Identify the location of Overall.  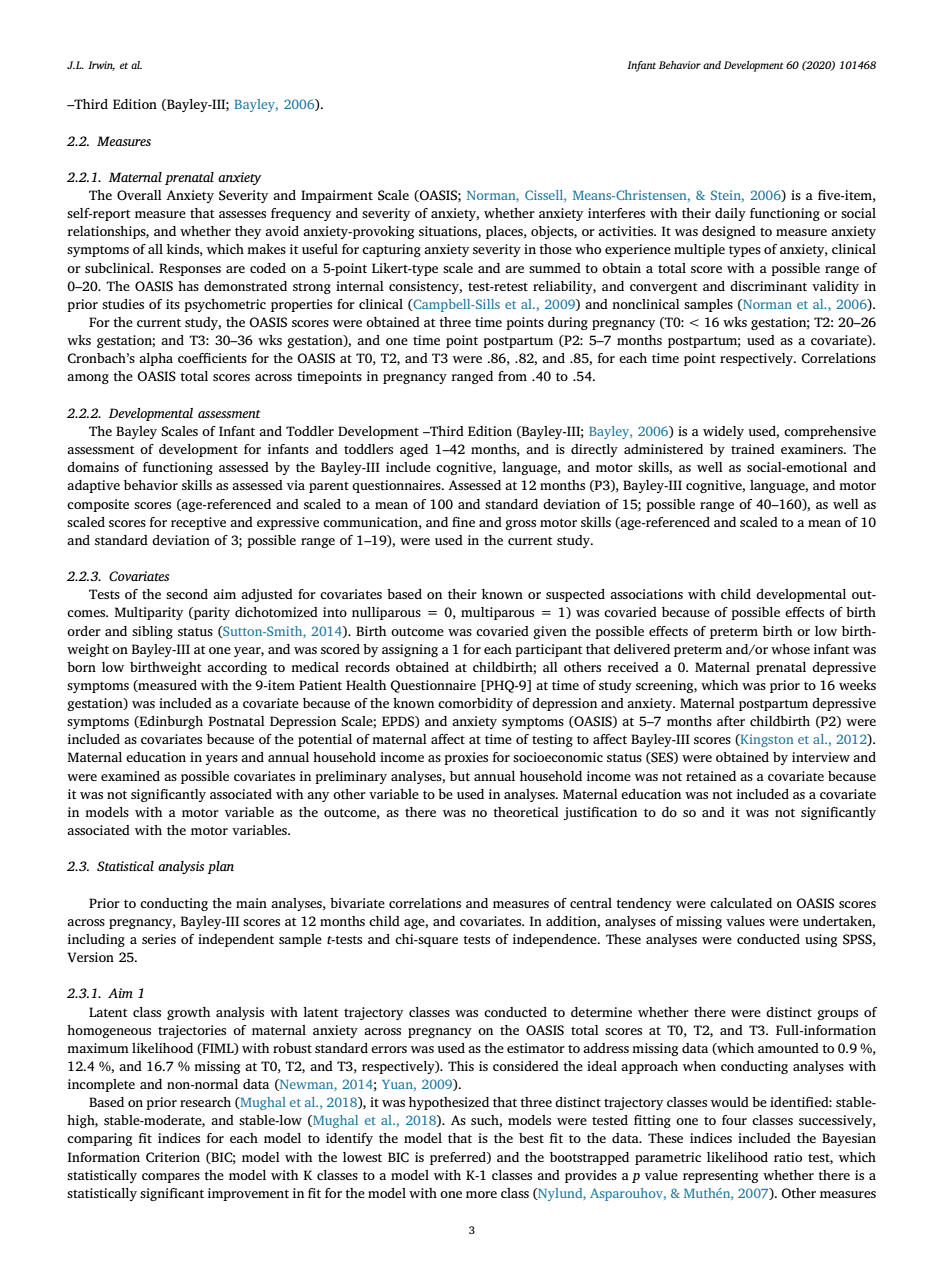
(139, 195).
